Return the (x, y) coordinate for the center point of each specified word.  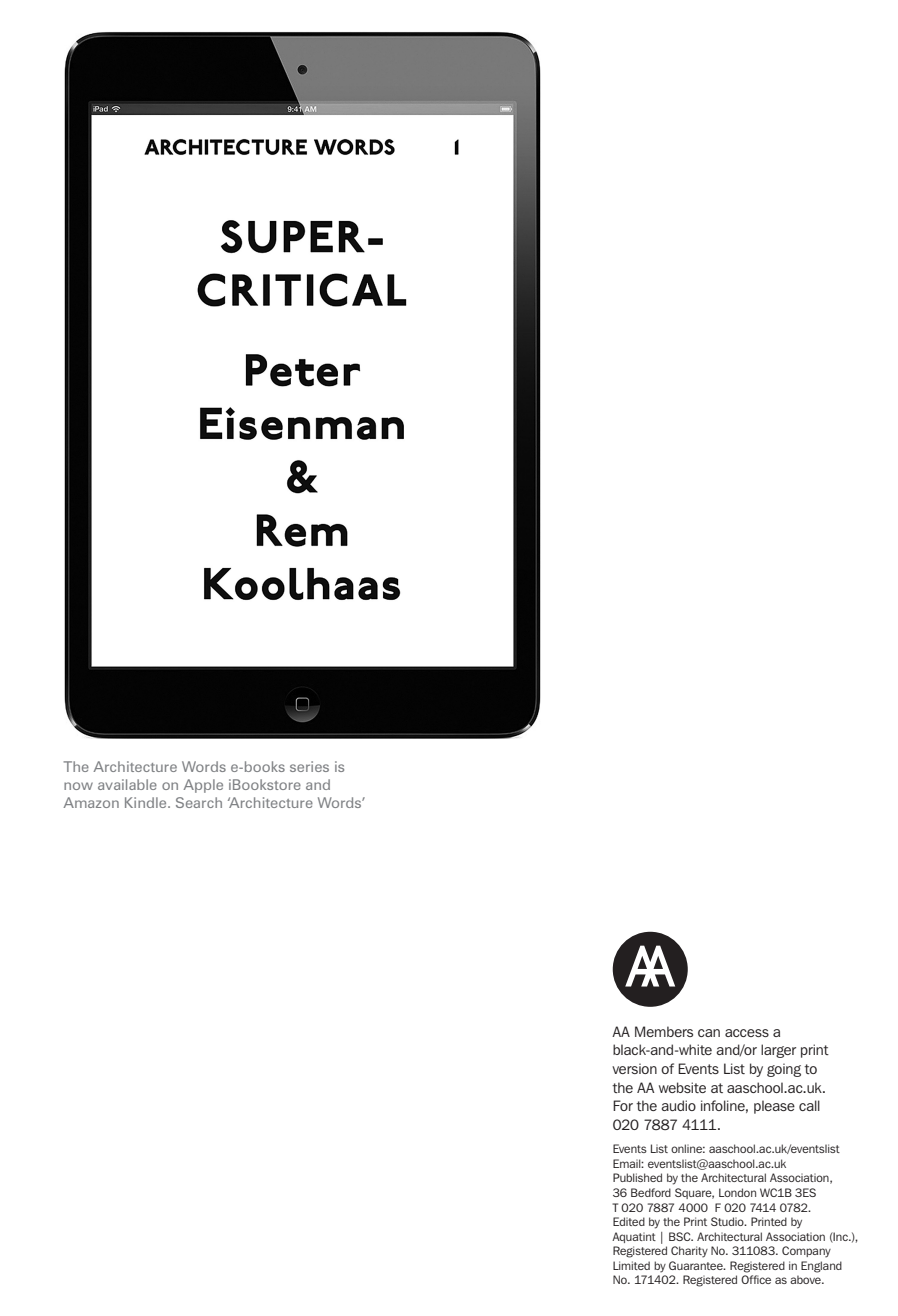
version (634, 1068)
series (309, 766)
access (747, 1033)
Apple (203, 786)
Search (199, 802)
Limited (631, 1265)
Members (664, 1031)
